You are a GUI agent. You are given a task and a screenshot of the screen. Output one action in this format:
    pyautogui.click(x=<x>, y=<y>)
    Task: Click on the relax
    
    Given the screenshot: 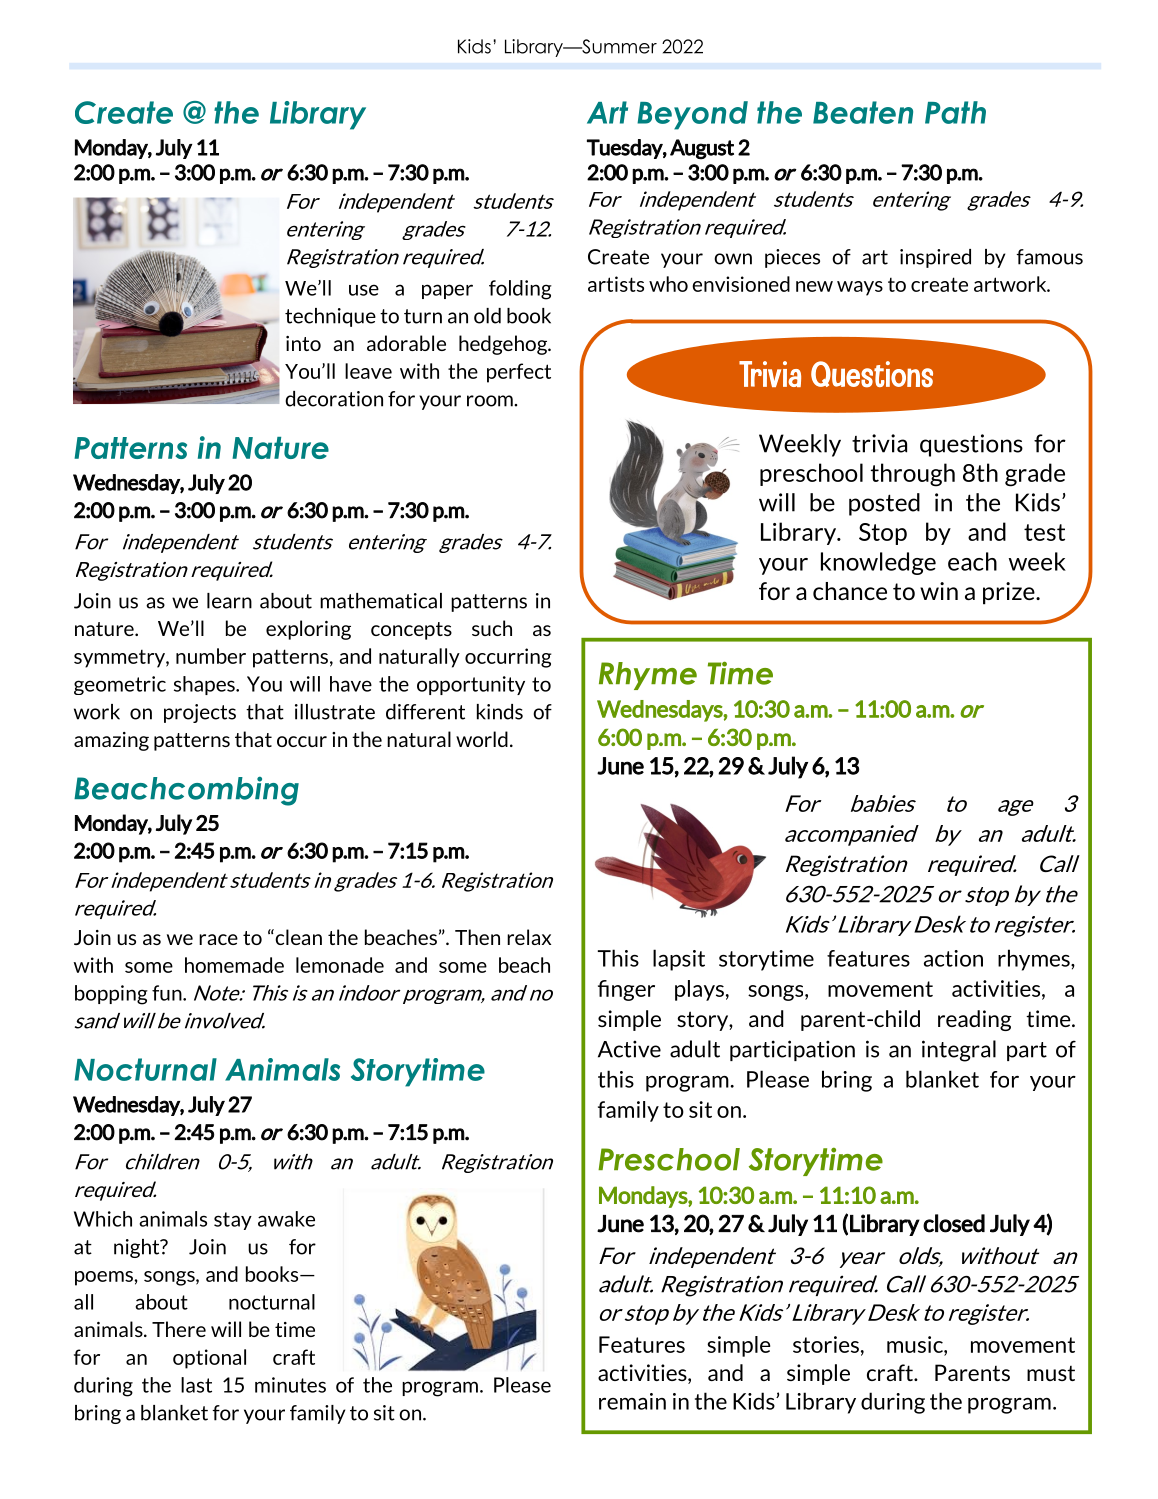 What is the action you would take?
    pyautogui.click(x=529, y=937)
